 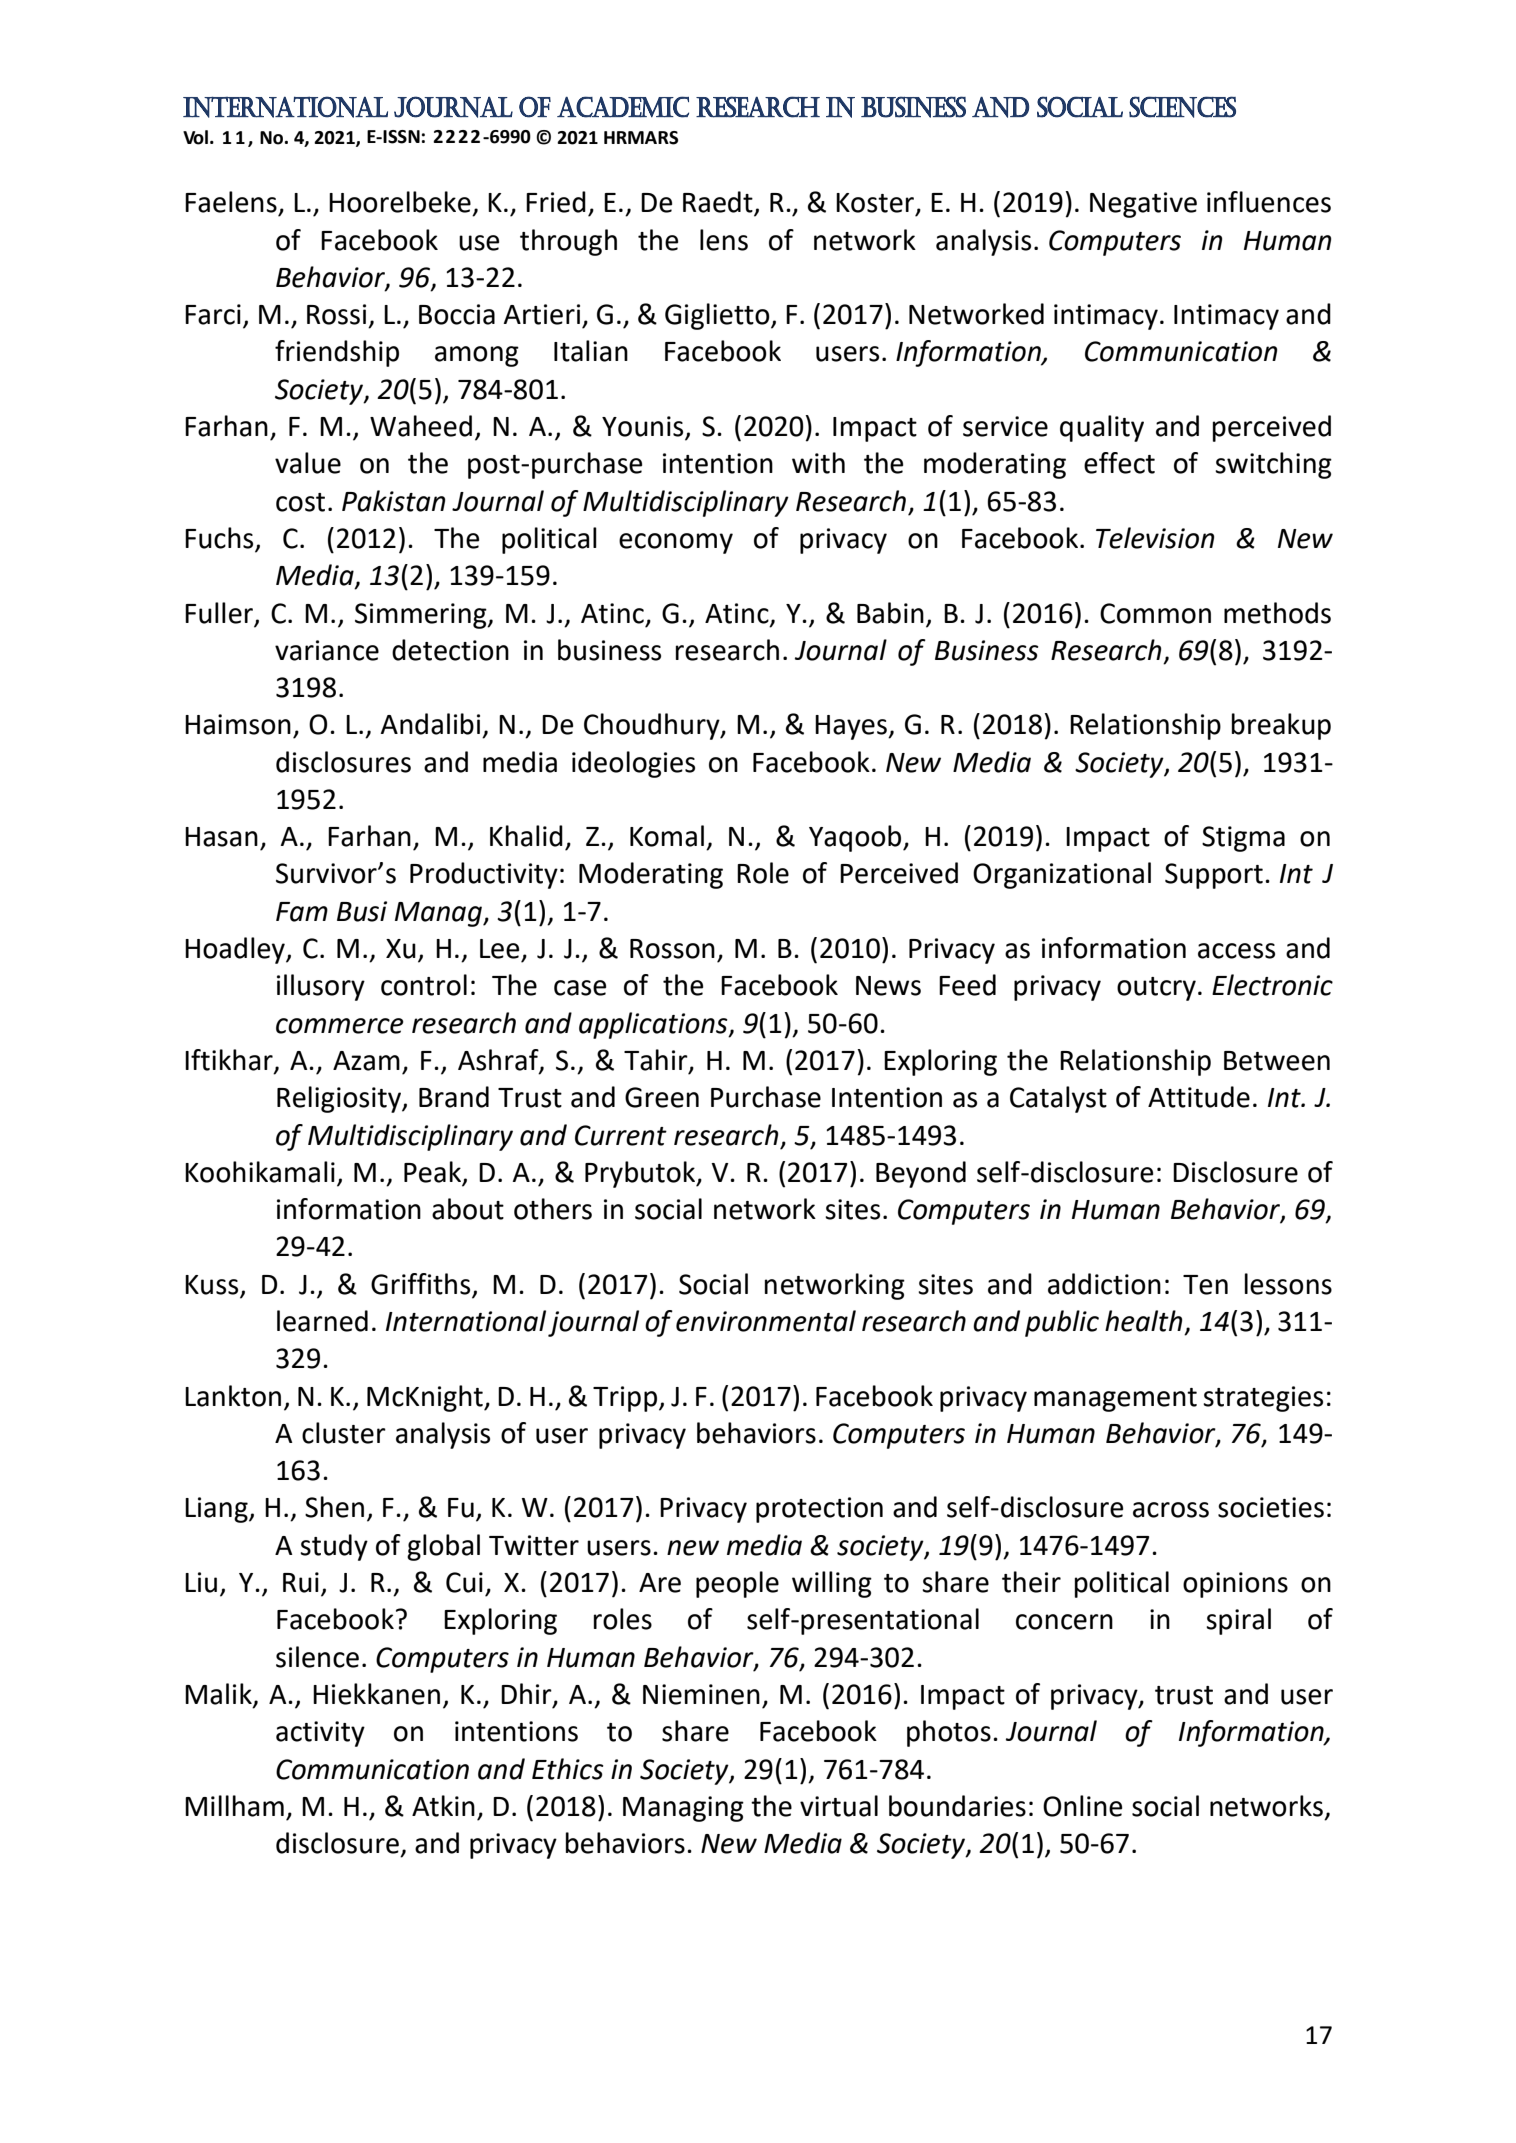 What do you see at coordinates (1143, 205) in the screenshot?
I see `Negative` at bounding box center [1143, 205].
